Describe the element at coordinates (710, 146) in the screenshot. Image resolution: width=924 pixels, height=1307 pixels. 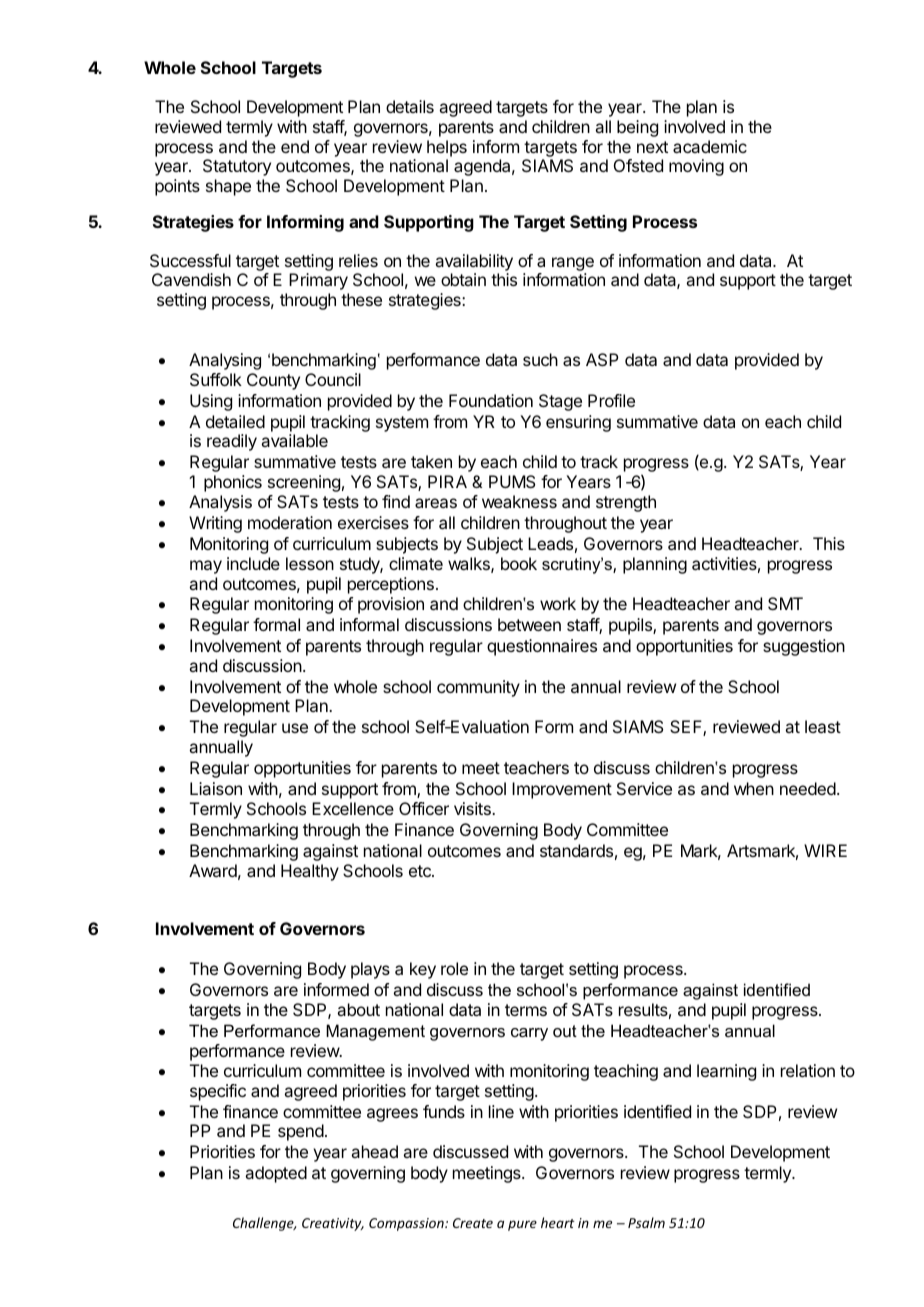
I see `academic` at that location.
